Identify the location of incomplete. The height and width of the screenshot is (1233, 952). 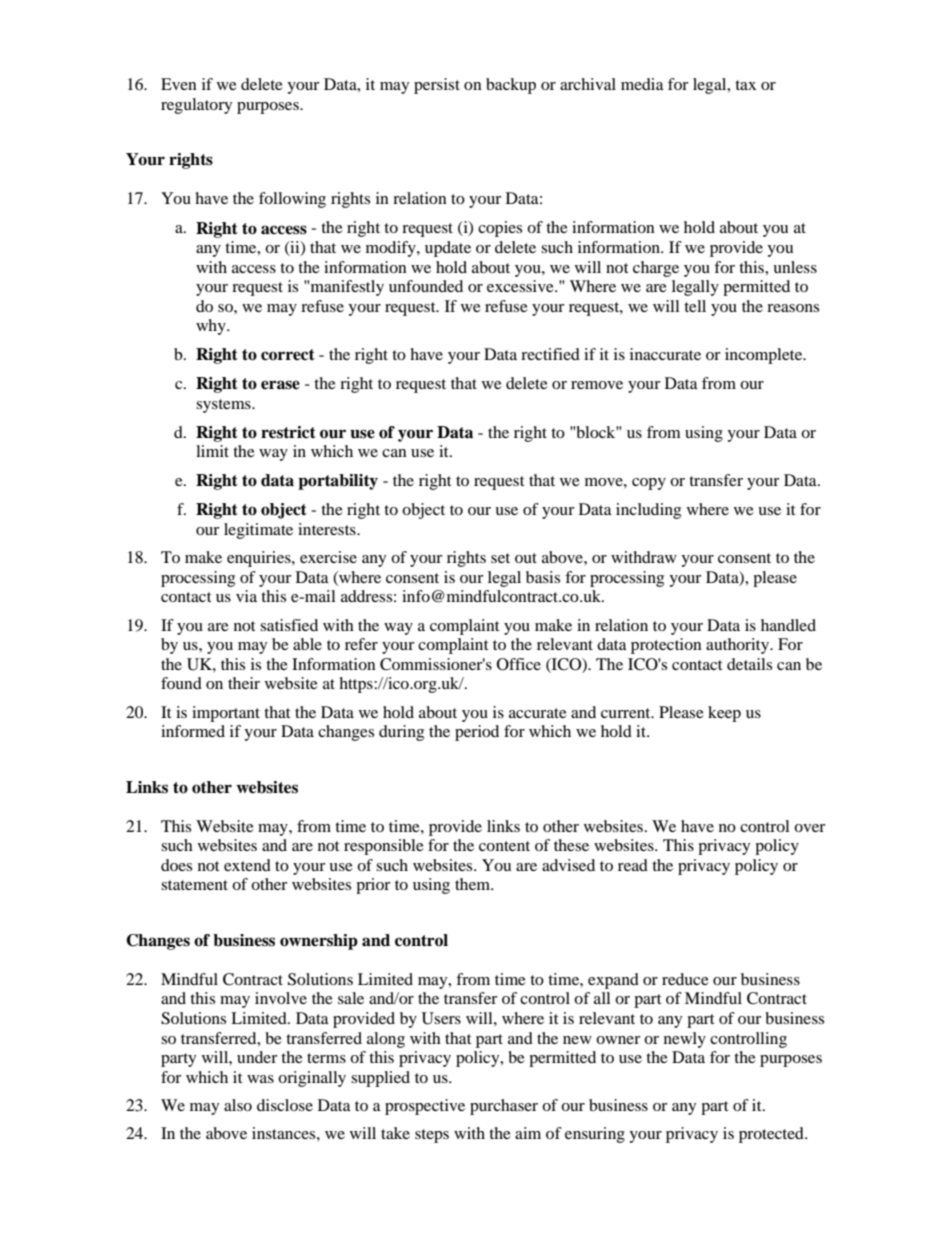
(765, 356).
